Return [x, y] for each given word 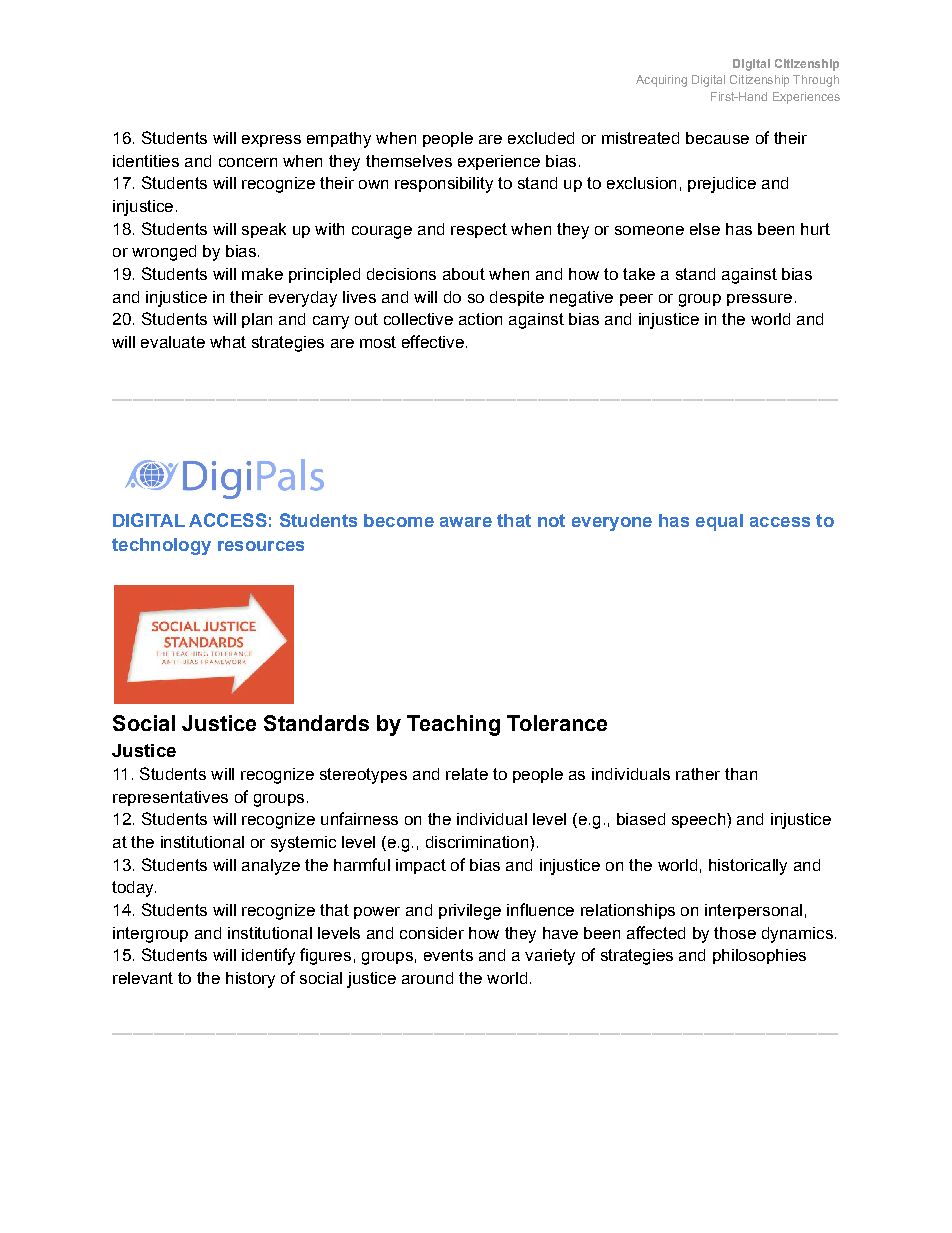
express [271, 141]
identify [268, 956]
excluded [541, 138]
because [717, 138]
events [448, 955]
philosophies [759, 956]
